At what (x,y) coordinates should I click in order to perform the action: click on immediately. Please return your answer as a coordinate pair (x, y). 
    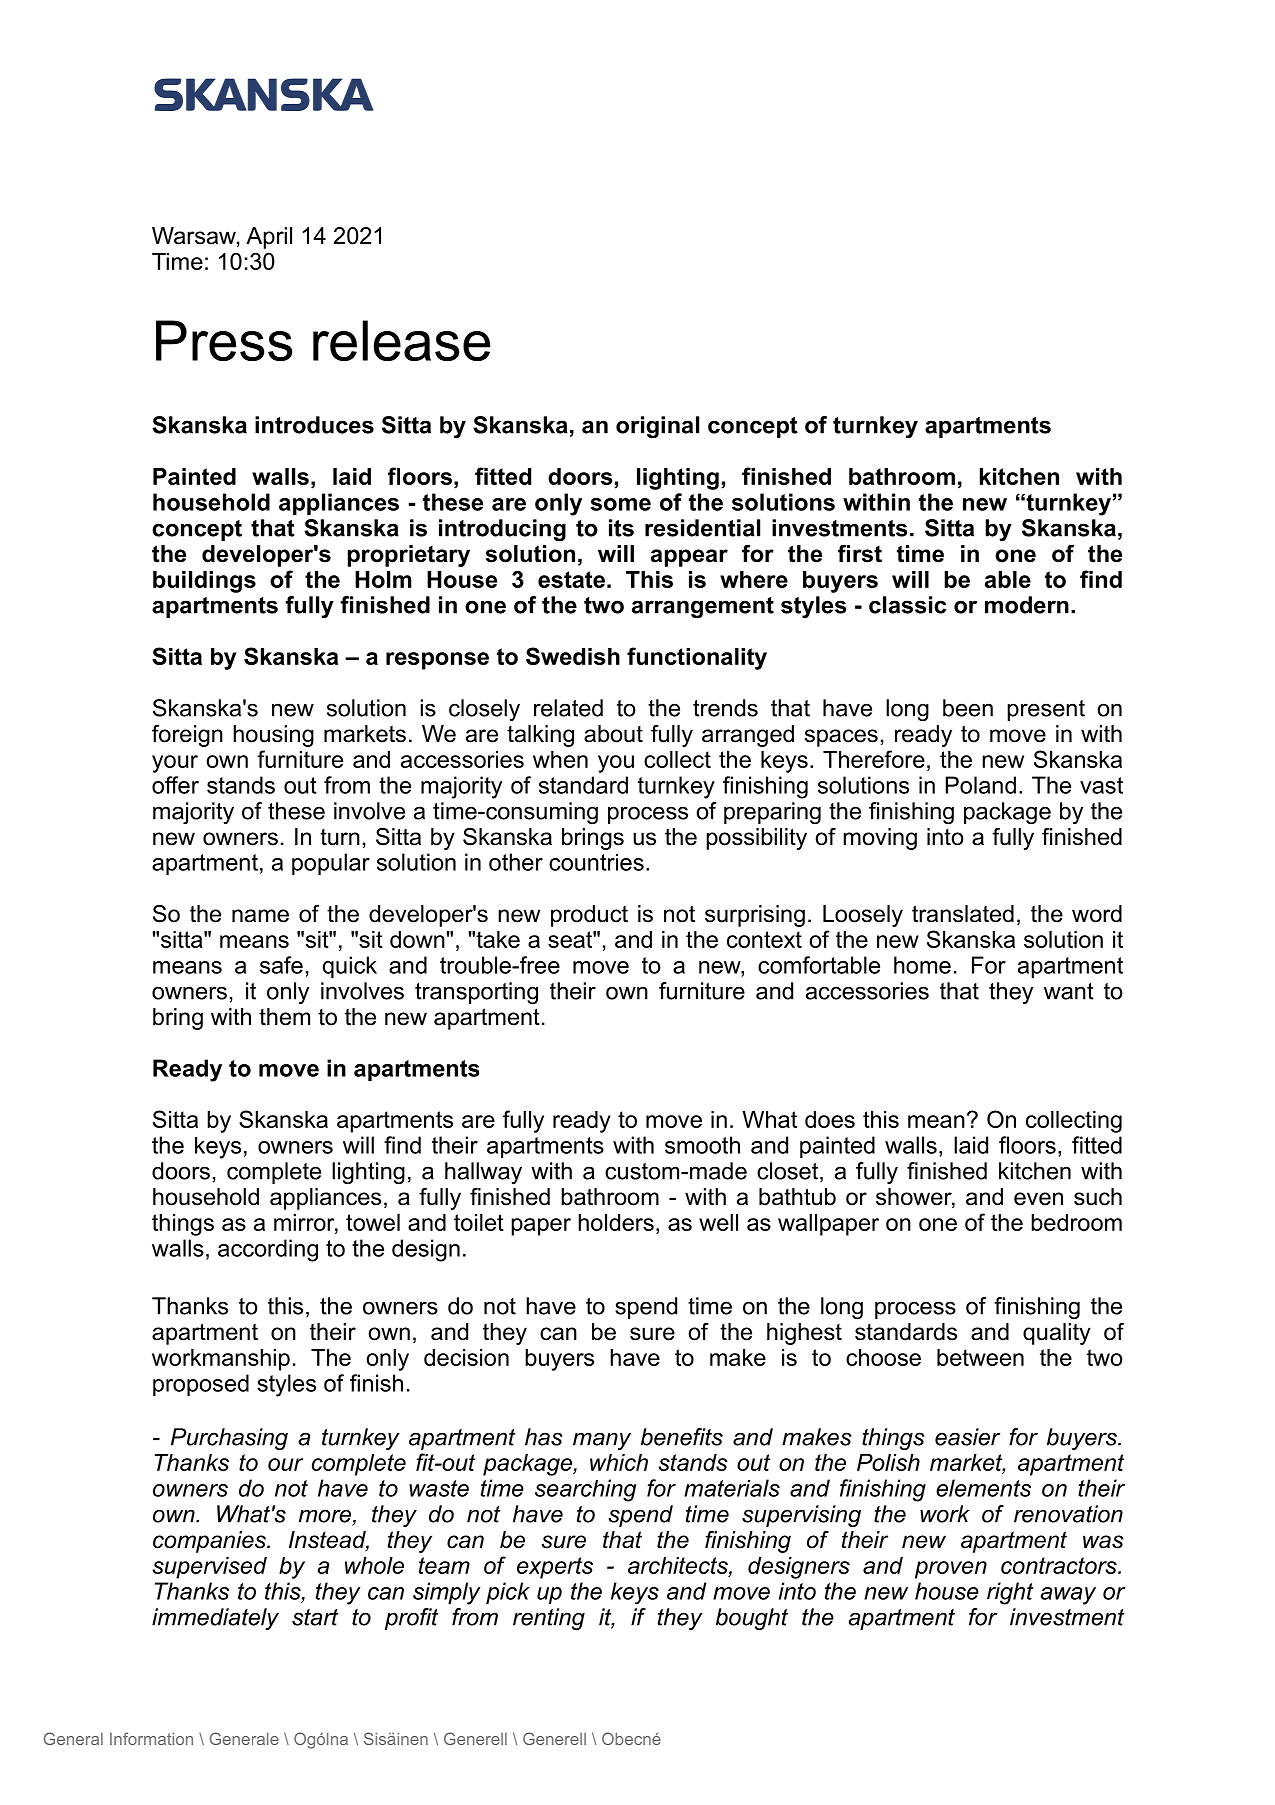
    Looking at the image, I should click on (215, 1619).
